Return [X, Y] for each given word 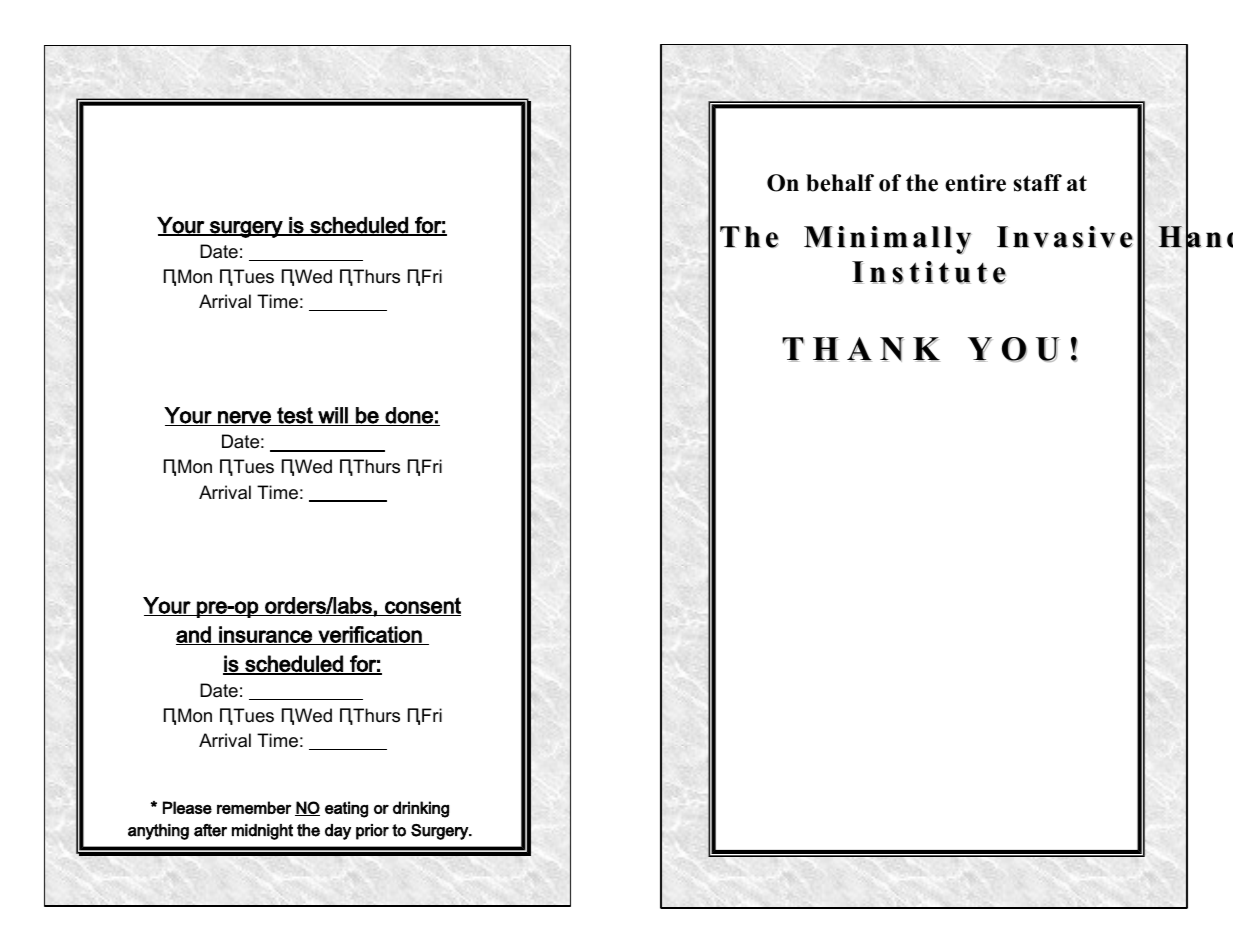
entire [975, 183]
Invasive [1065, 237]
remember [254, 807]
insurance [265, 635]
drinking [421, 809]
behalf [840, 183]
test [295, 416]
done [409, 416]
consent [422, 606]
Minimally [888, 240]
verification [370, 635]
